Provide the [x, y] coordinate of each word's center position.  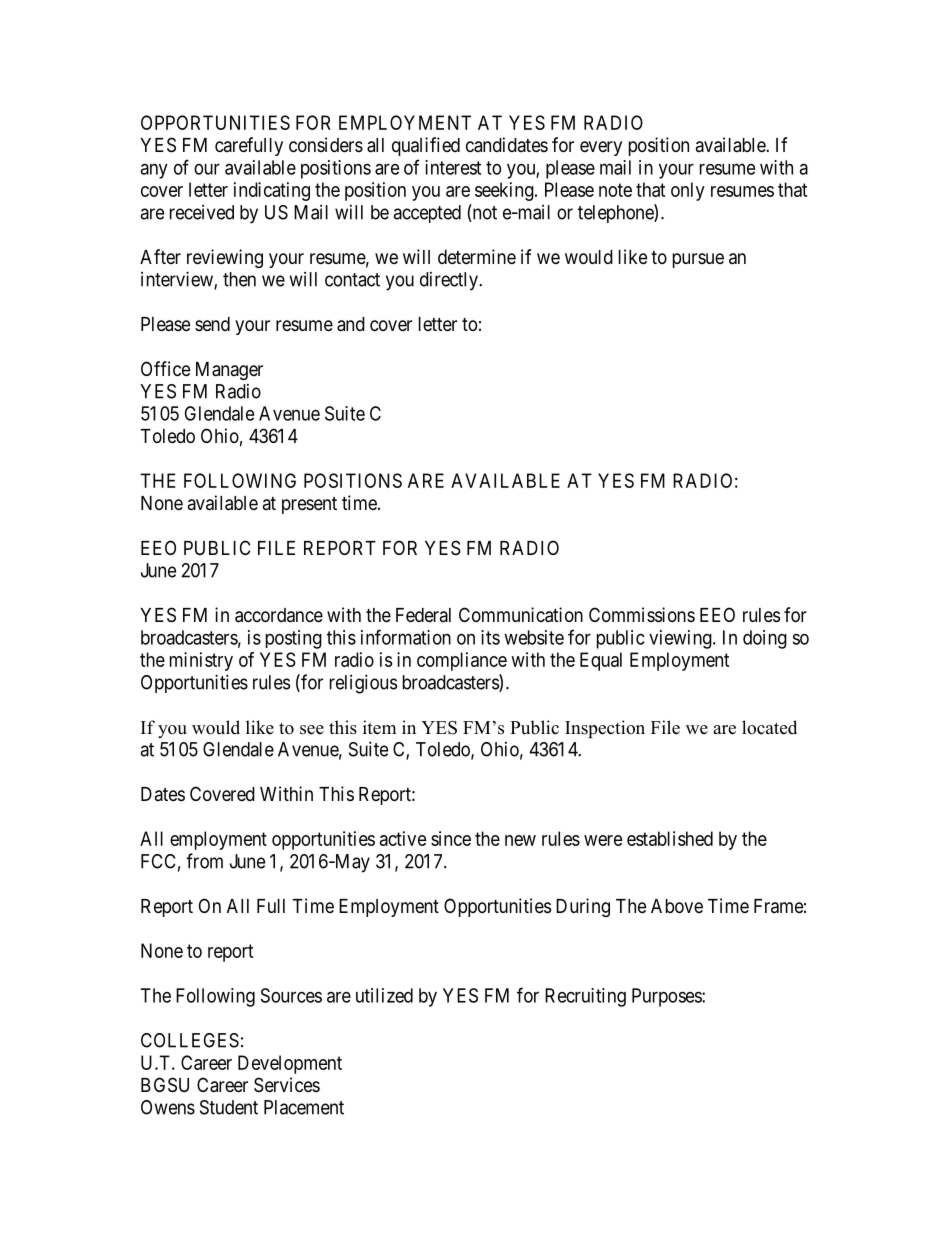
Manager [229, 371]
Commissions [642, 615]
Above [677, 906]
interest [453, 167]
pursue [698, 260]
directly [450, 281]
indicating [272, 191]
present [309, 505]
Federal [423, 615]
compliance [462, 661]
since [451, 838]
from [204, 861]
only [688, 191]
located [769, 727]
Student [229, 1107]
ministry [201, 661]
